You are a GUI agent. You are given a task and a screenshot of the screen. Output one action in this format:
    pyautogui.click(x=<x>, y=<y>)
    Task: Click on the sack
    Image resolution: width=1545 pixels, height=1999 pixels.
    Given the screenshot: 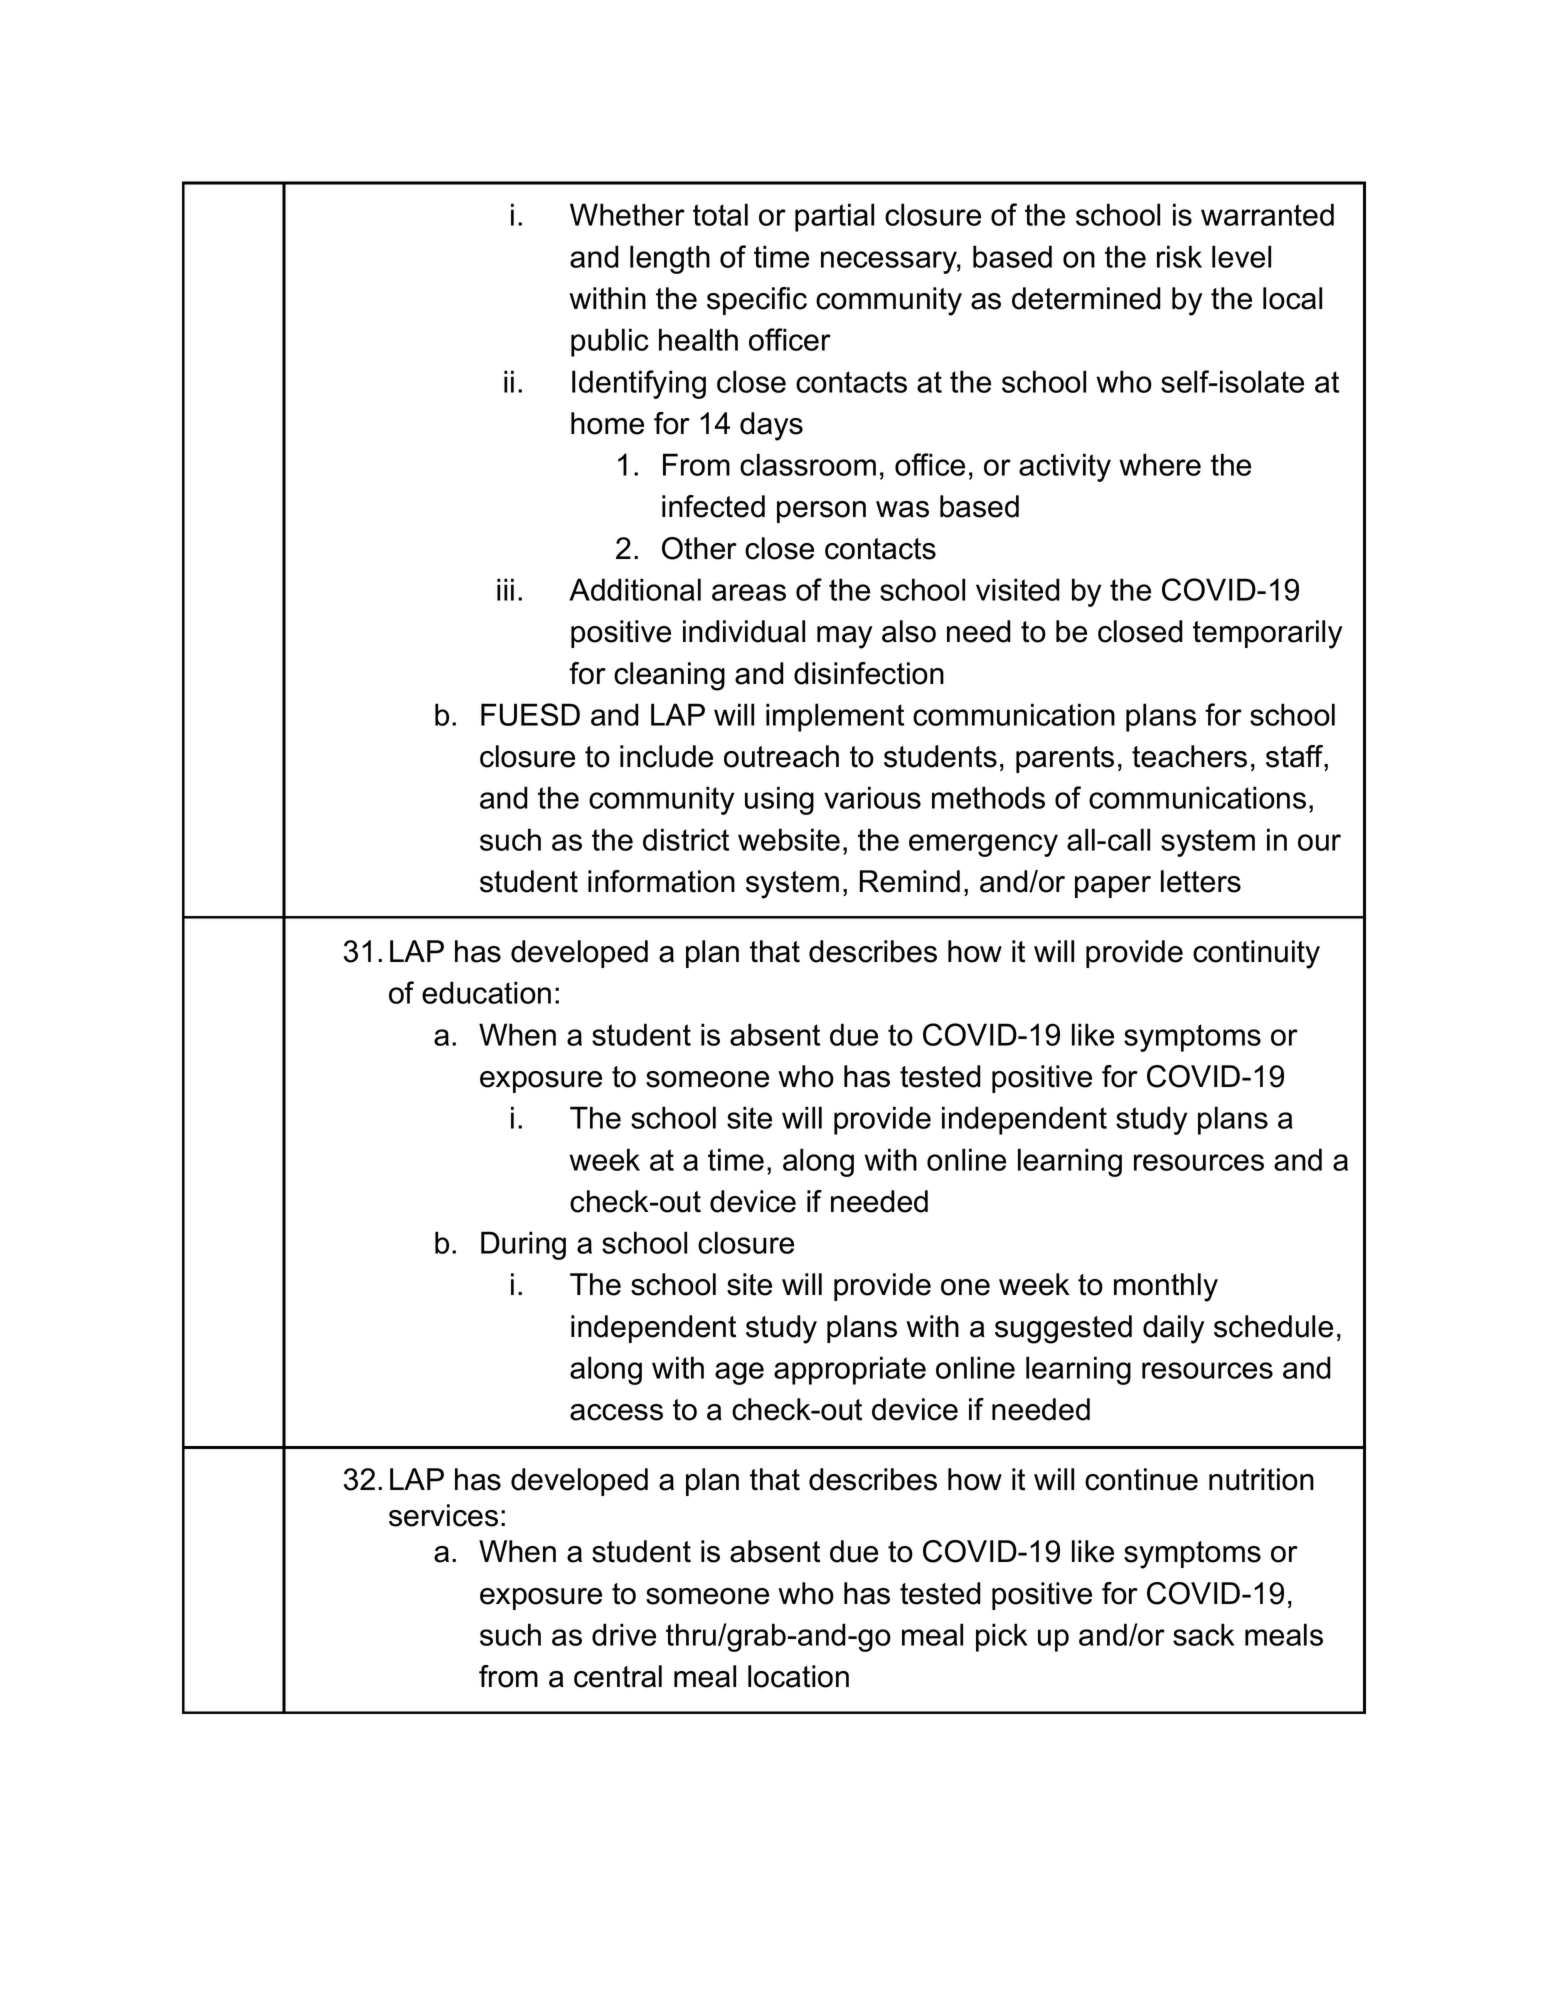 What is the action you would take?
    pyautogui.click(x=1203, y=1634)
